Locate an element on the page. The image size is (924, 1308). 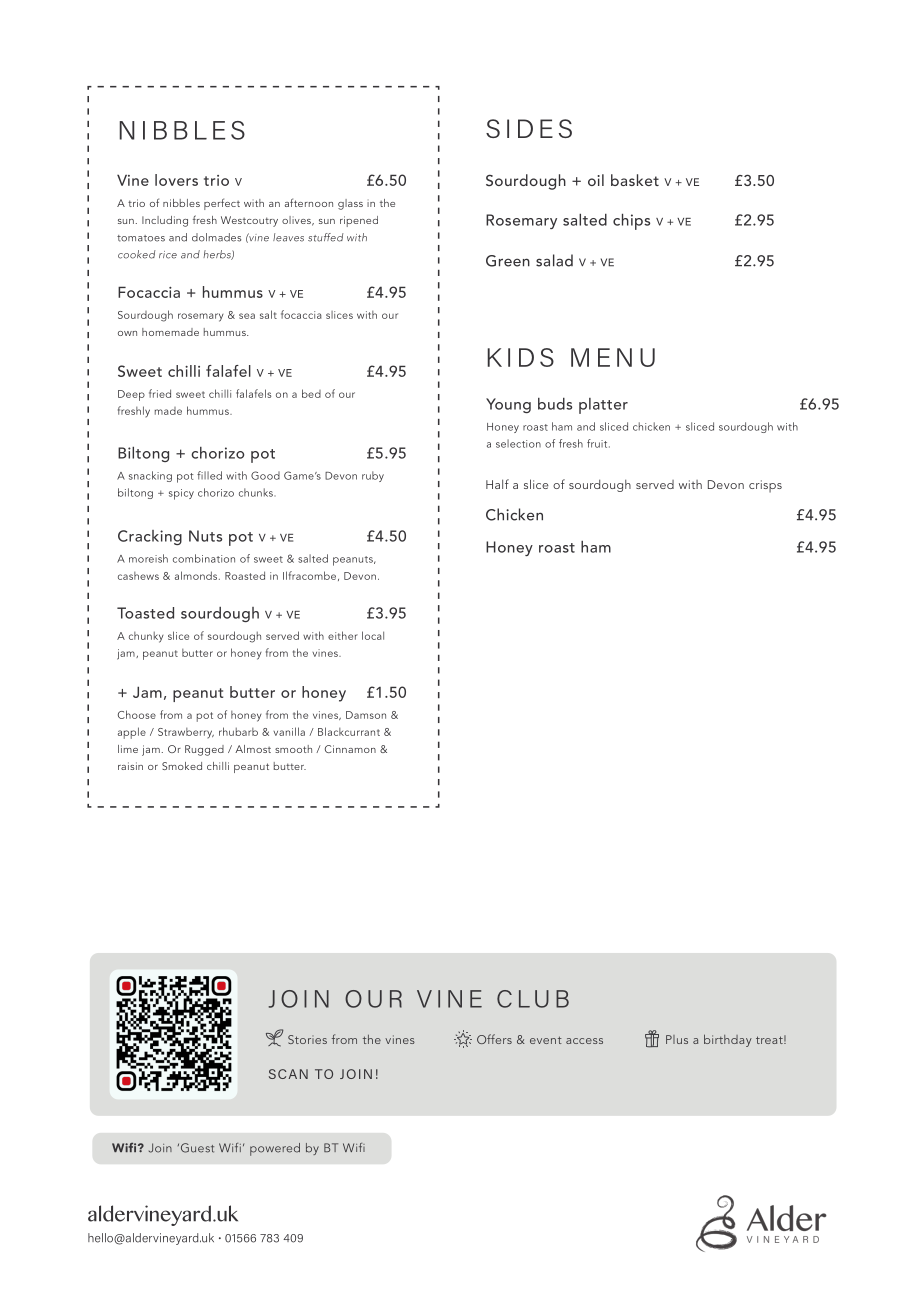
chunky is located at coordinates (146, 637).
